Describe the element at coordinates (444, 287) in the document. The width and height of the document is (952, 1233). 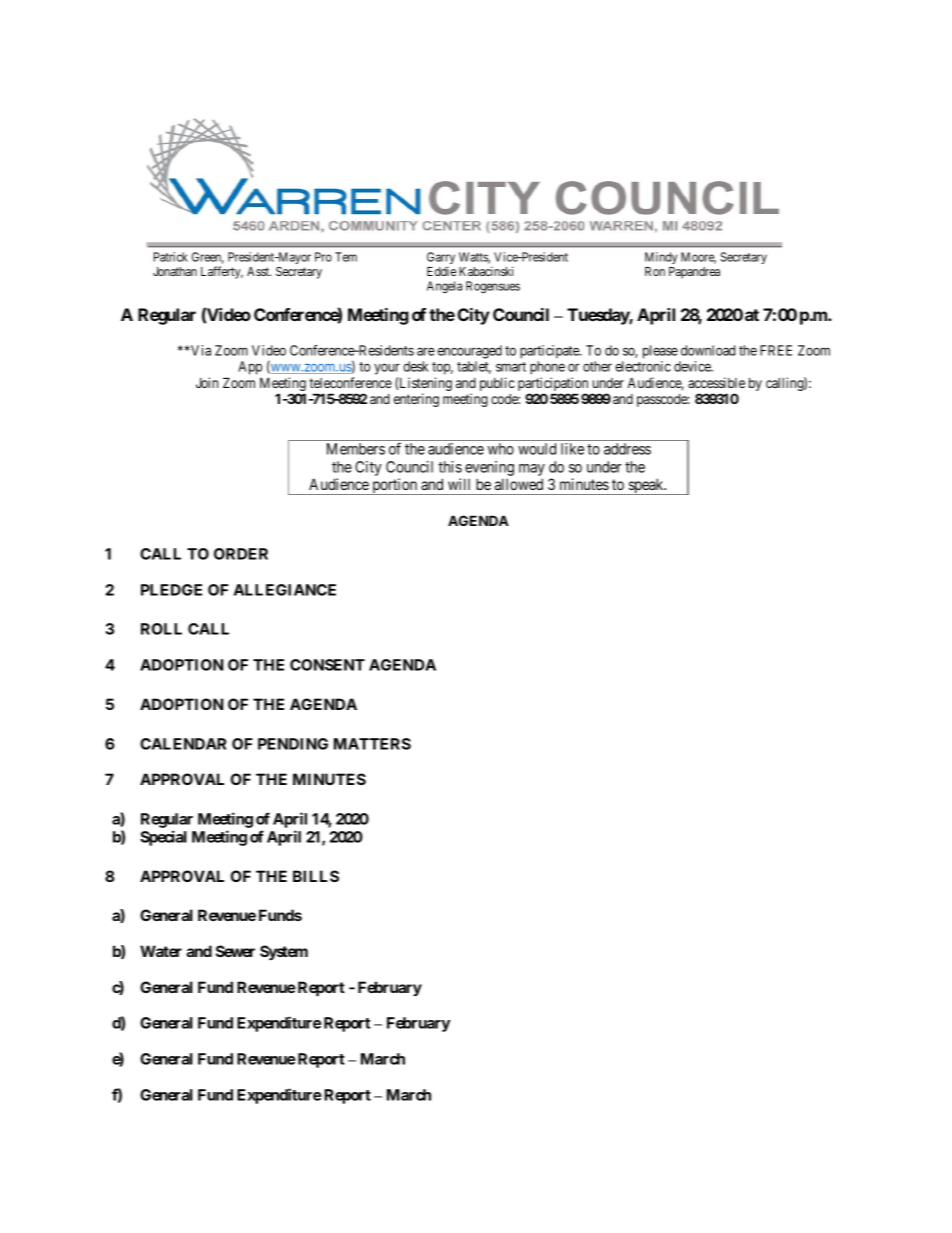
I see `Angela` at that location.
